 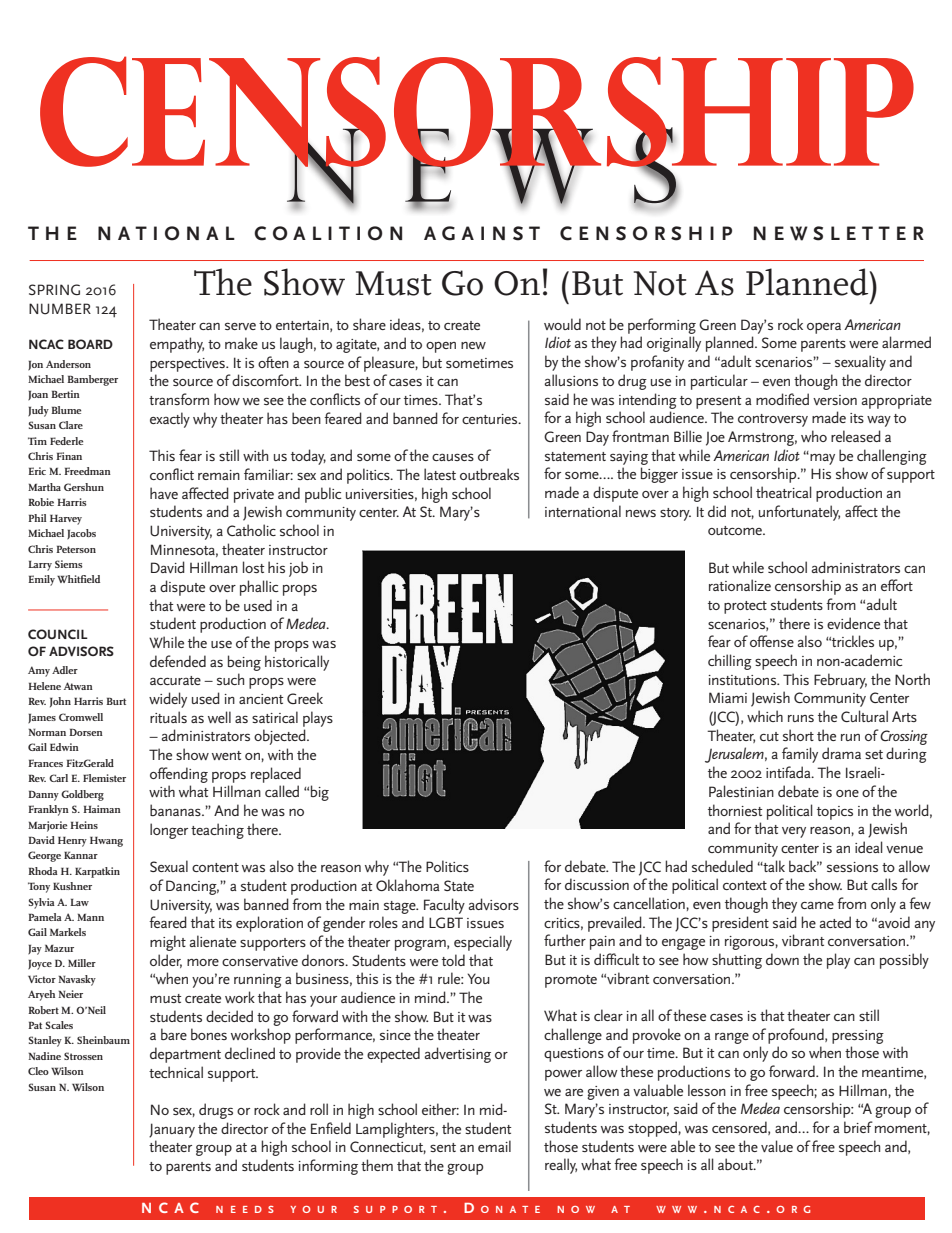 What do you see at coordinates (54, 289) in the document?
I see `SPRING` at bounding box center [54, 289].
